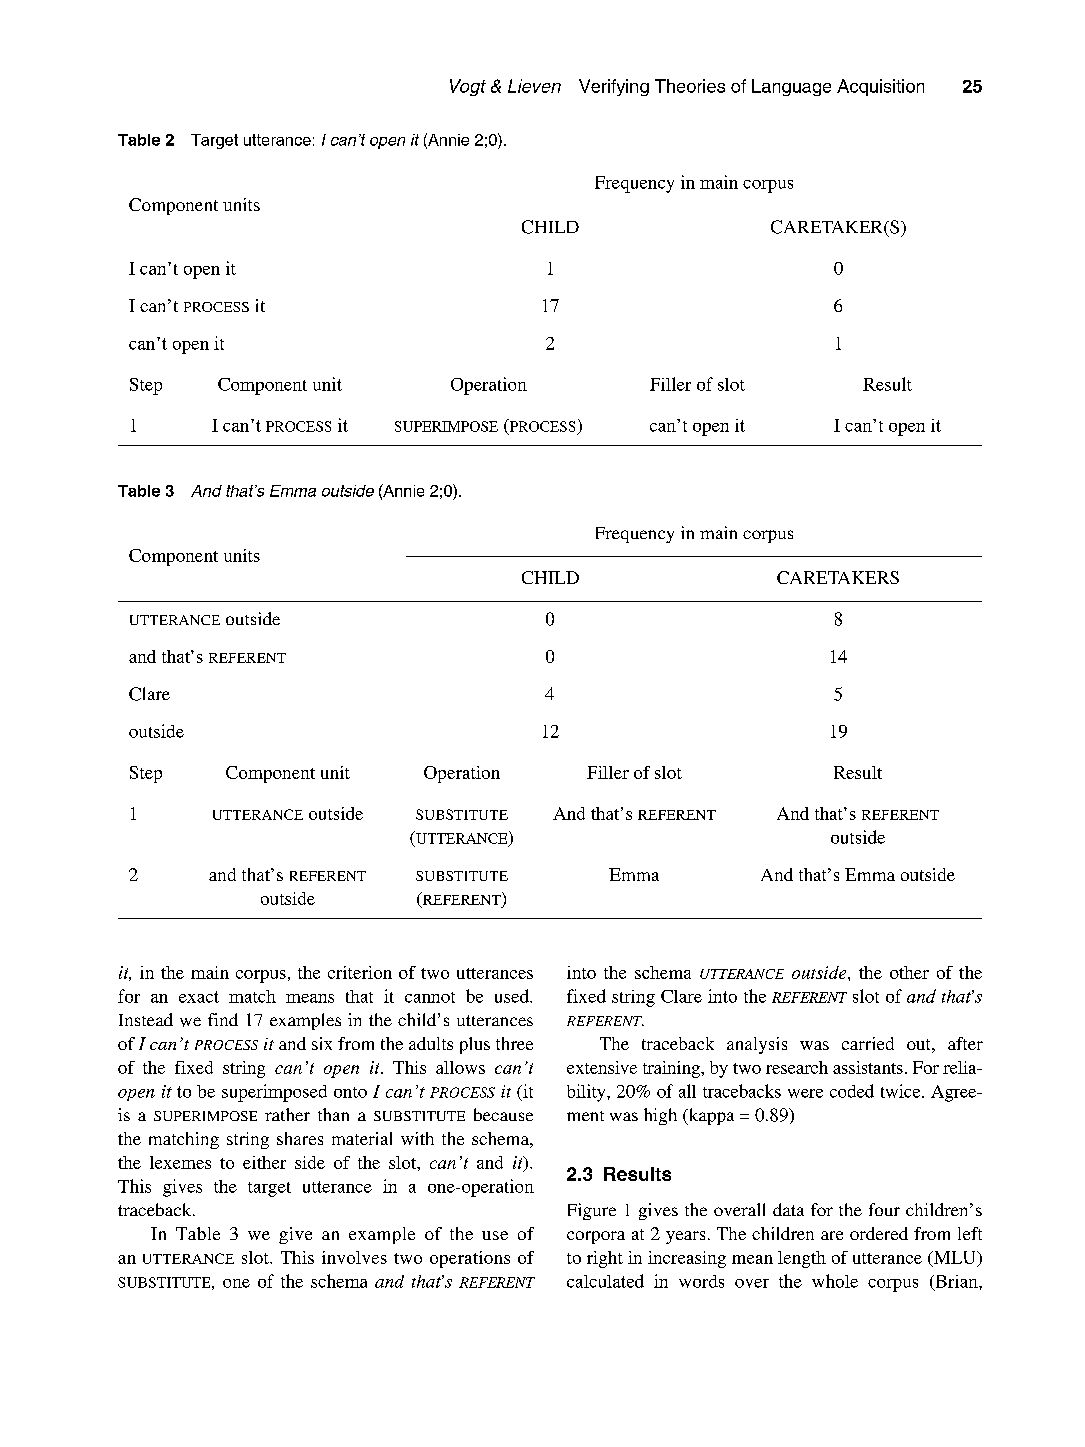 The height and width of the page is (1447, 1085). Describe the element at coordinates (354, 1257) in the page. I see `involves` at that location.
